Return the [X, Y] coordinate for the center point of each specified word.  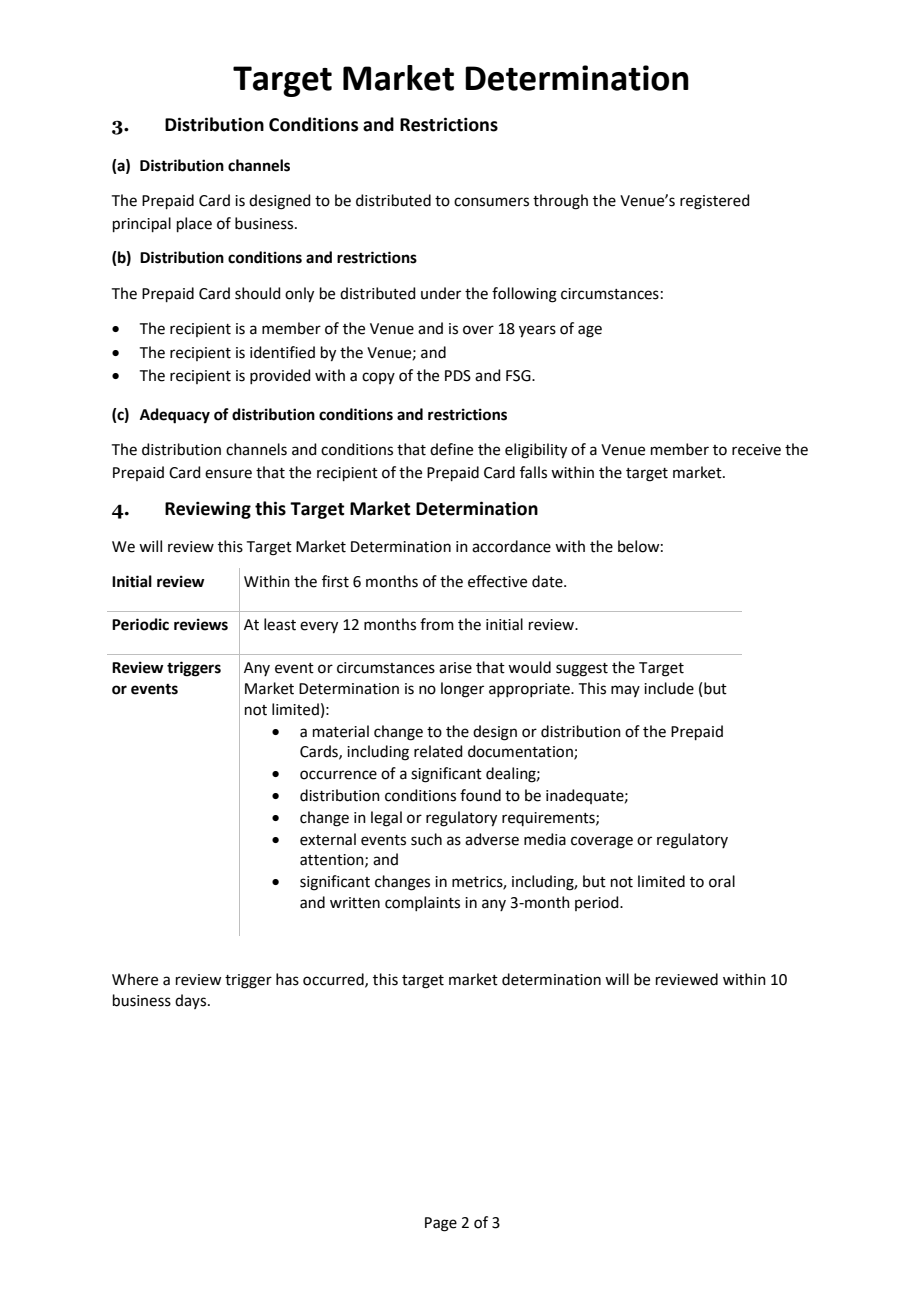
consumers [491, 202]
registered [715, 202]
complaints [422, 903]
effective [497, 581]
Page [441, 1224]
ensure [228, 474]
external [328, 839]
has [287, 979]
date [548, 581]
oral [722, 881]
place [194, 224]
